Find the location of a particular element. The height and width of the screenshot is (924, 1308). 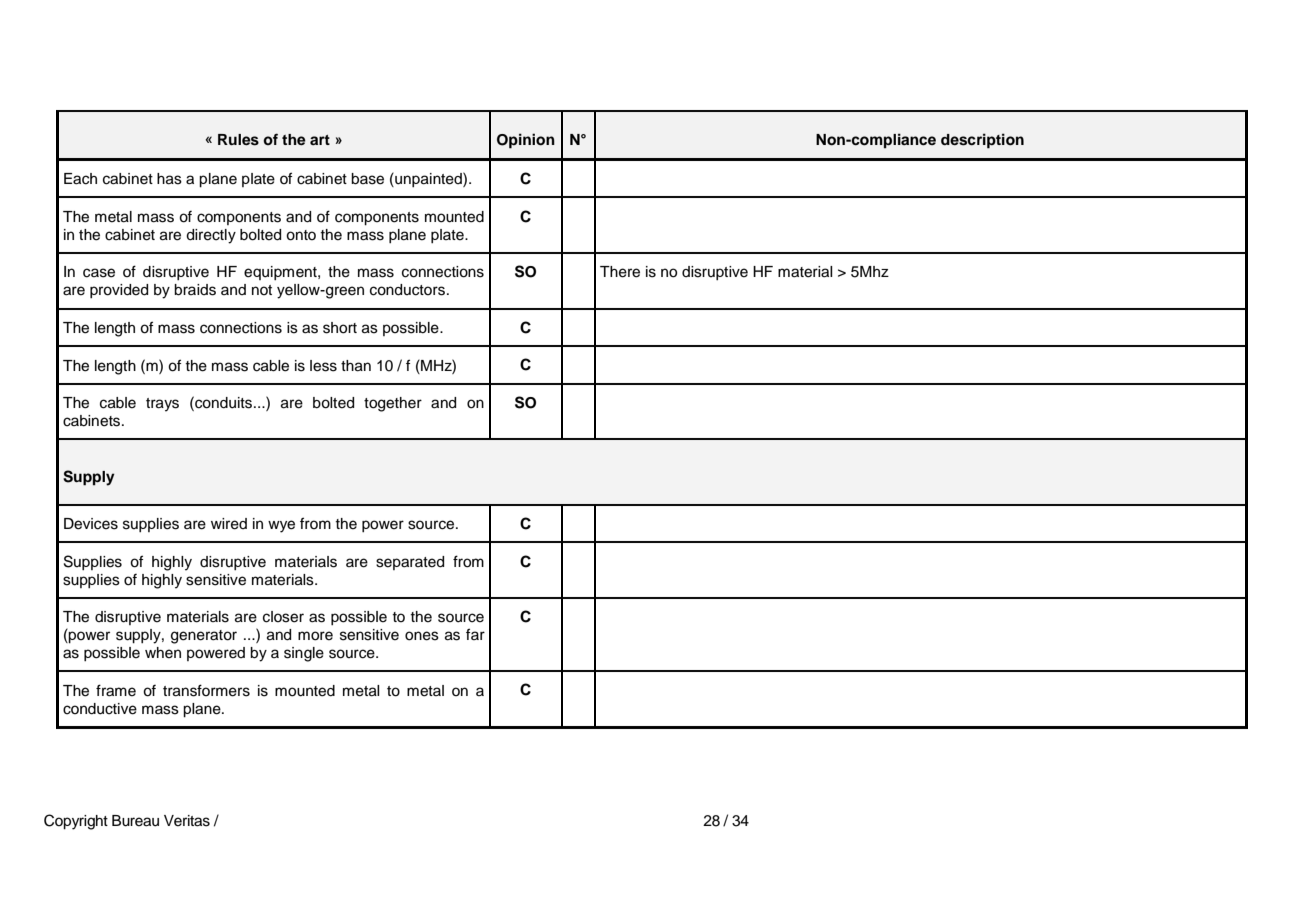

trays is located at coordinates (162, 405).
